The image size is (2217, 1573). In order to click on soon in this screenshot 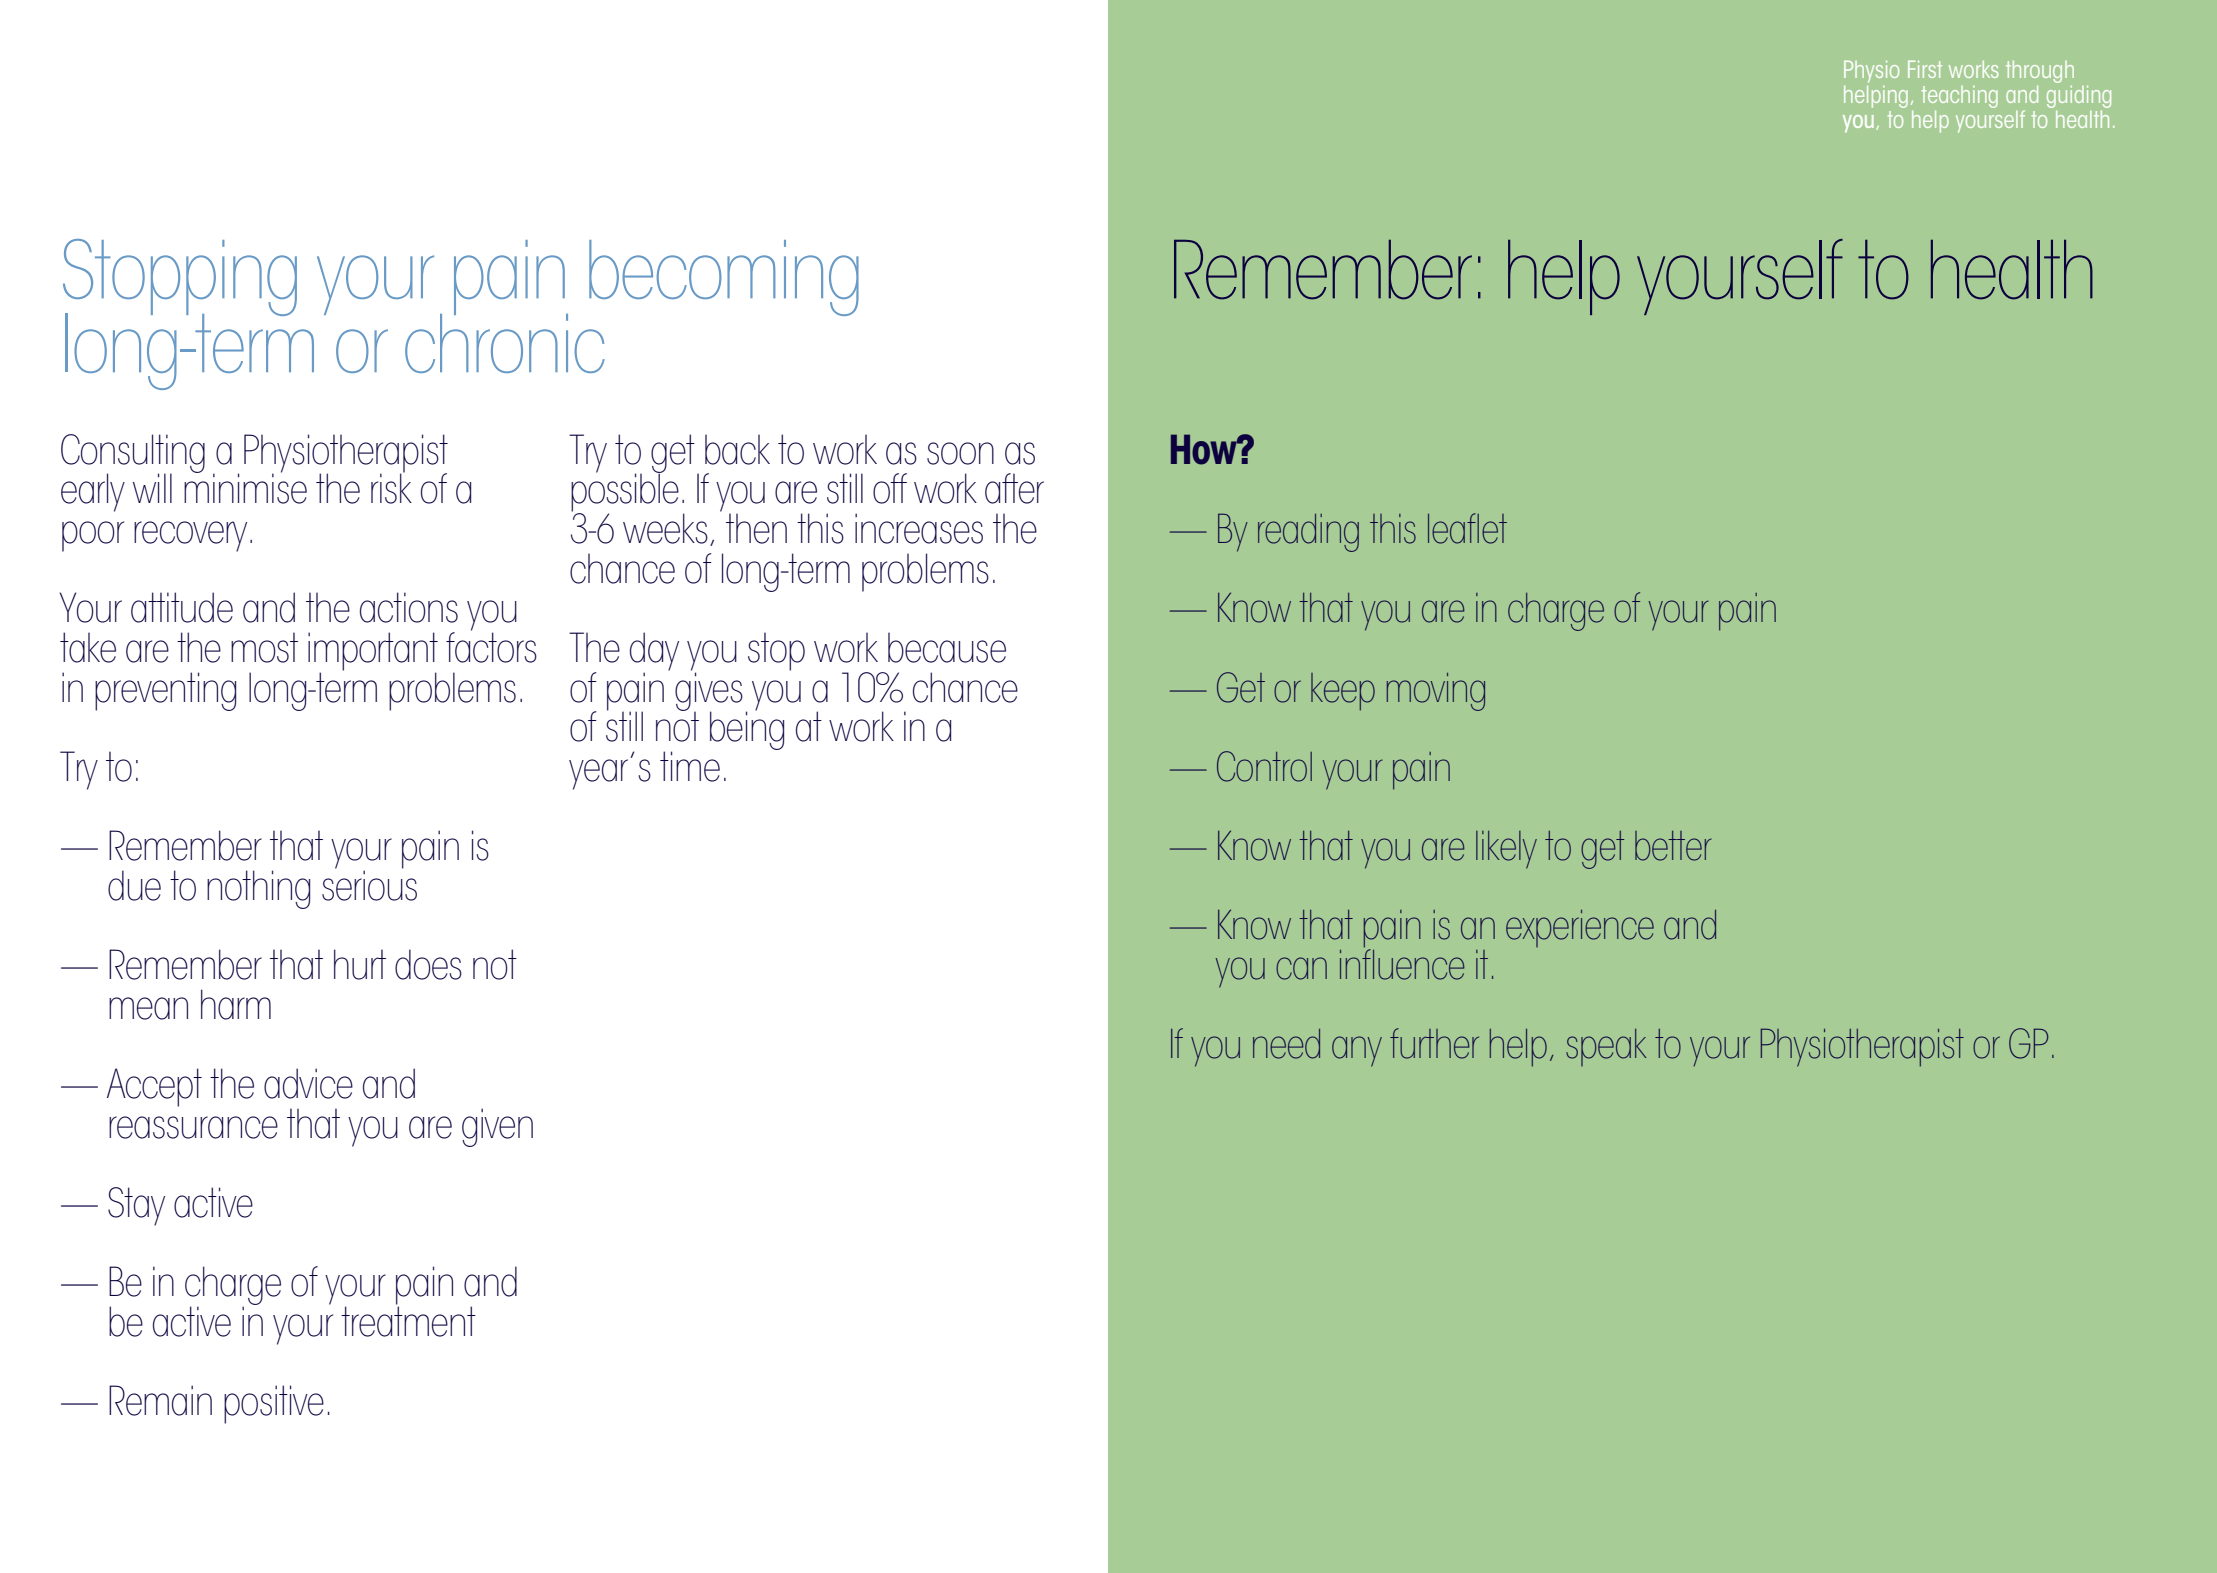, I will do `click(960, 453)`.
